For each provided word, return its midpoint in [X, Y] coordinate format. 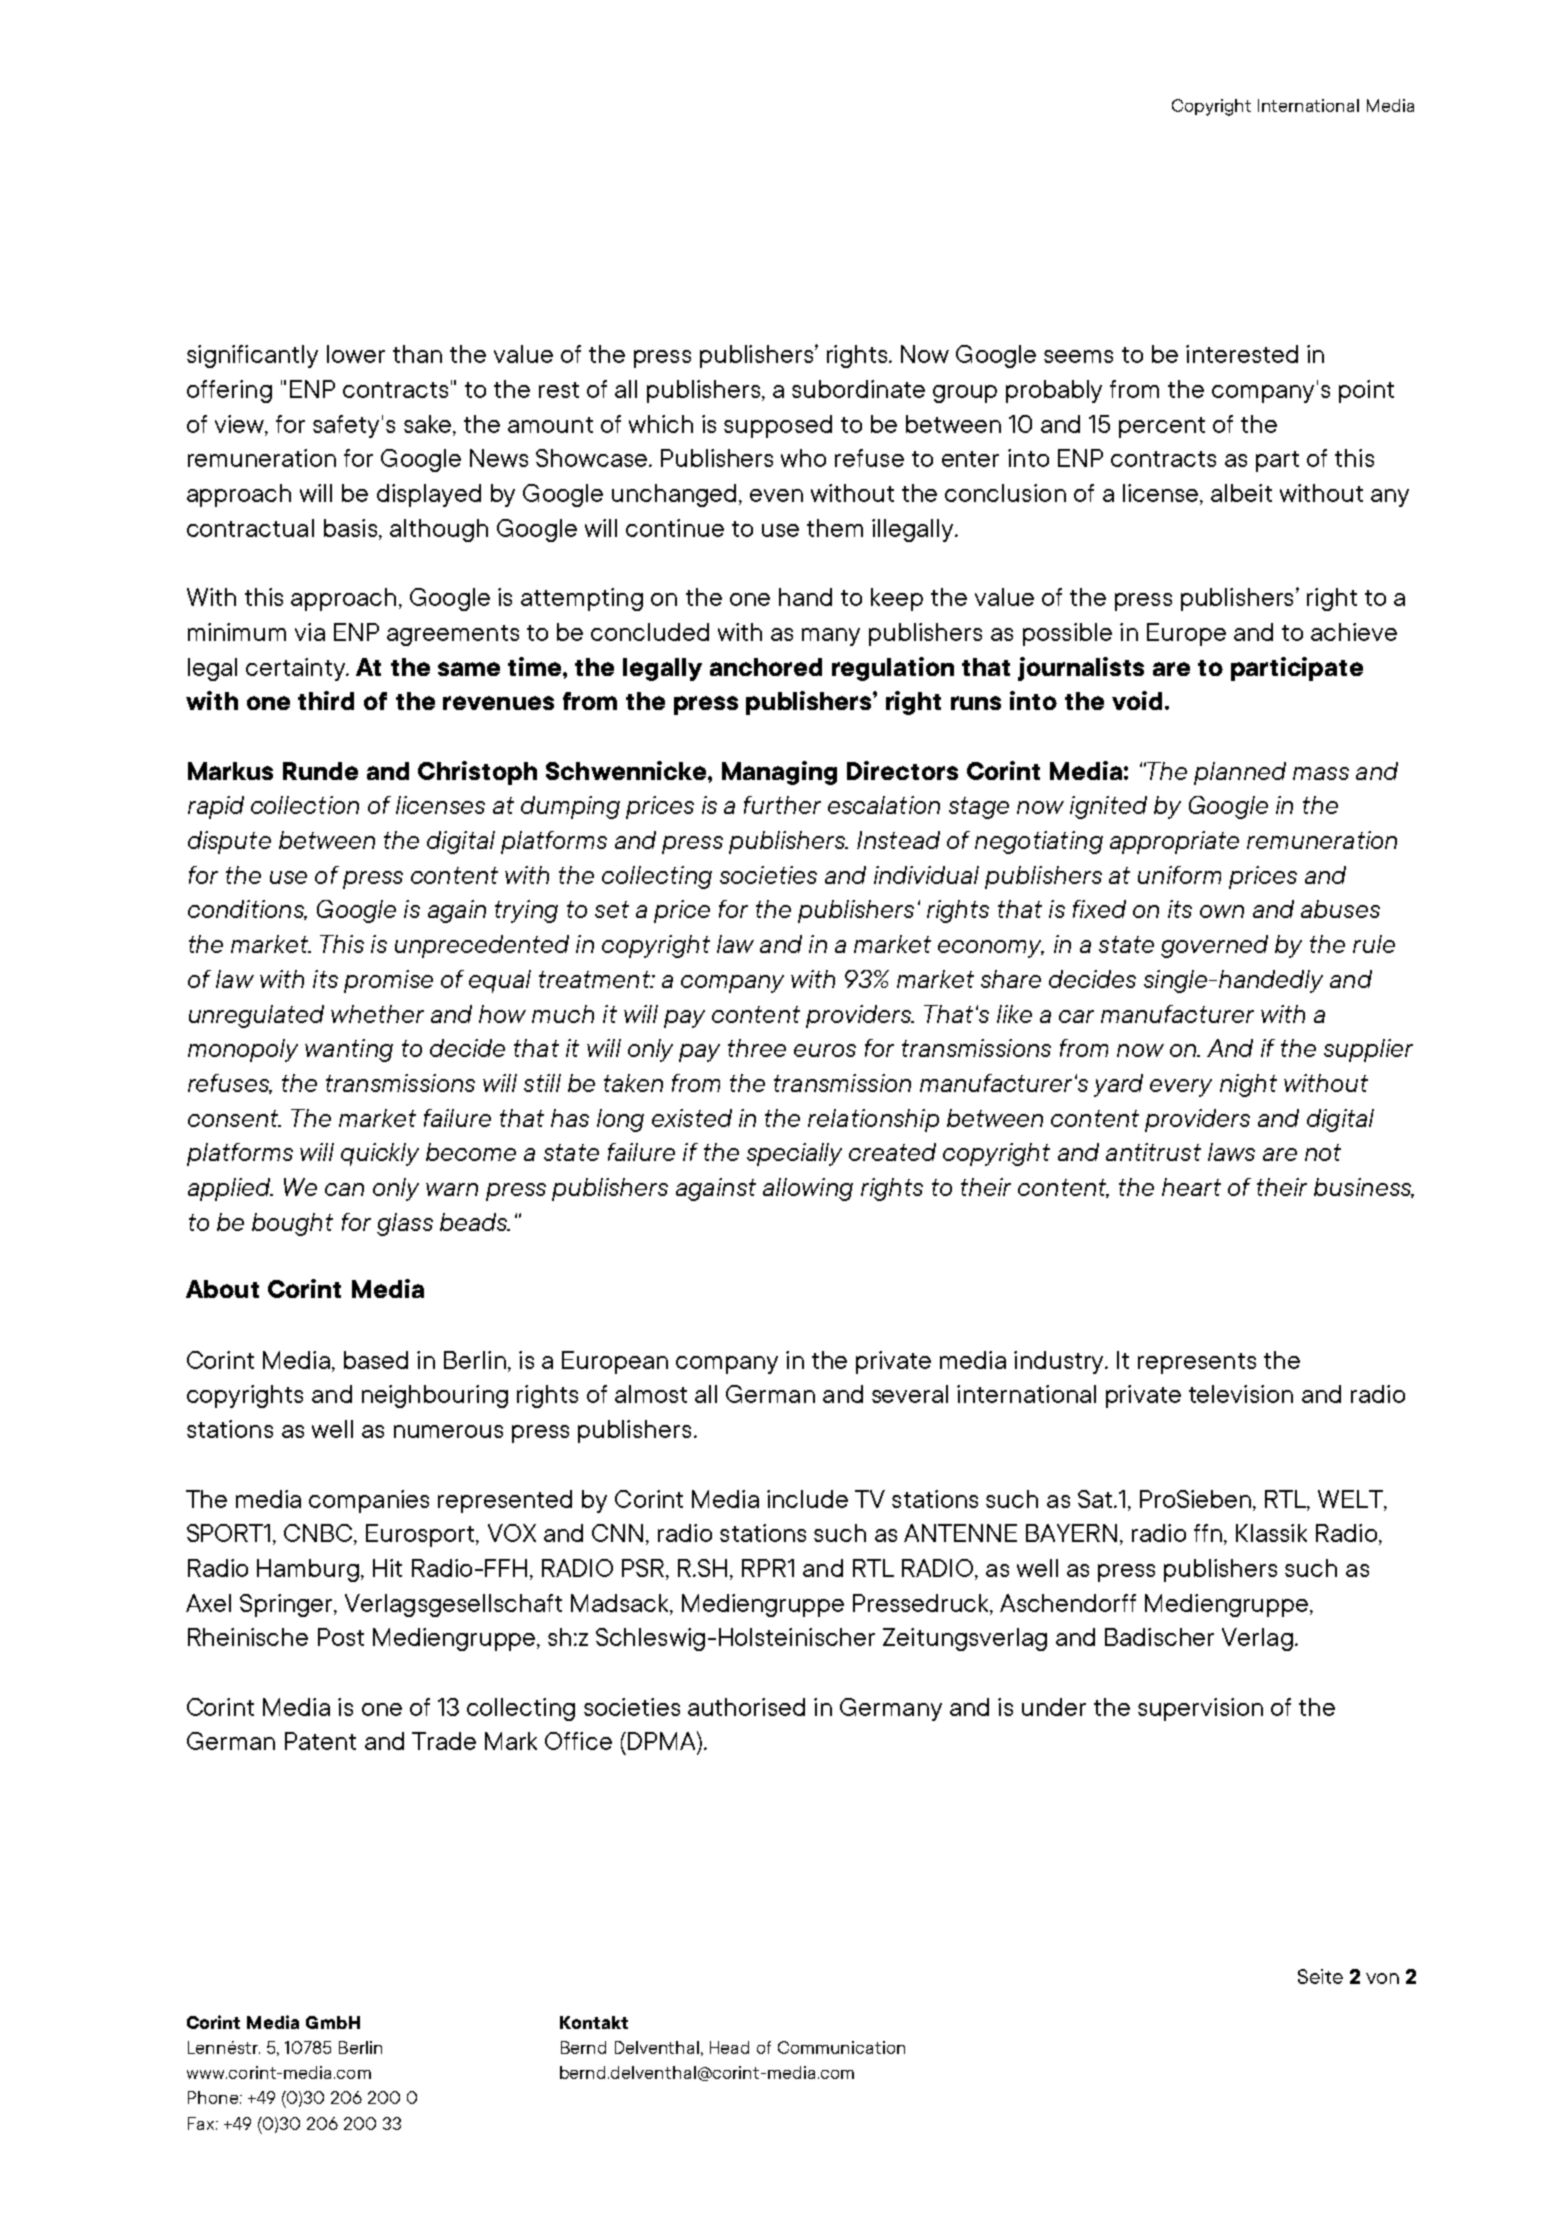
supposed [778, 426]
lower [356, 354]
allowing [808, 1189]
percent [1162, 427]
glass [405, 1224]
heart [1191, 1187]
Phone [213, 2097]
